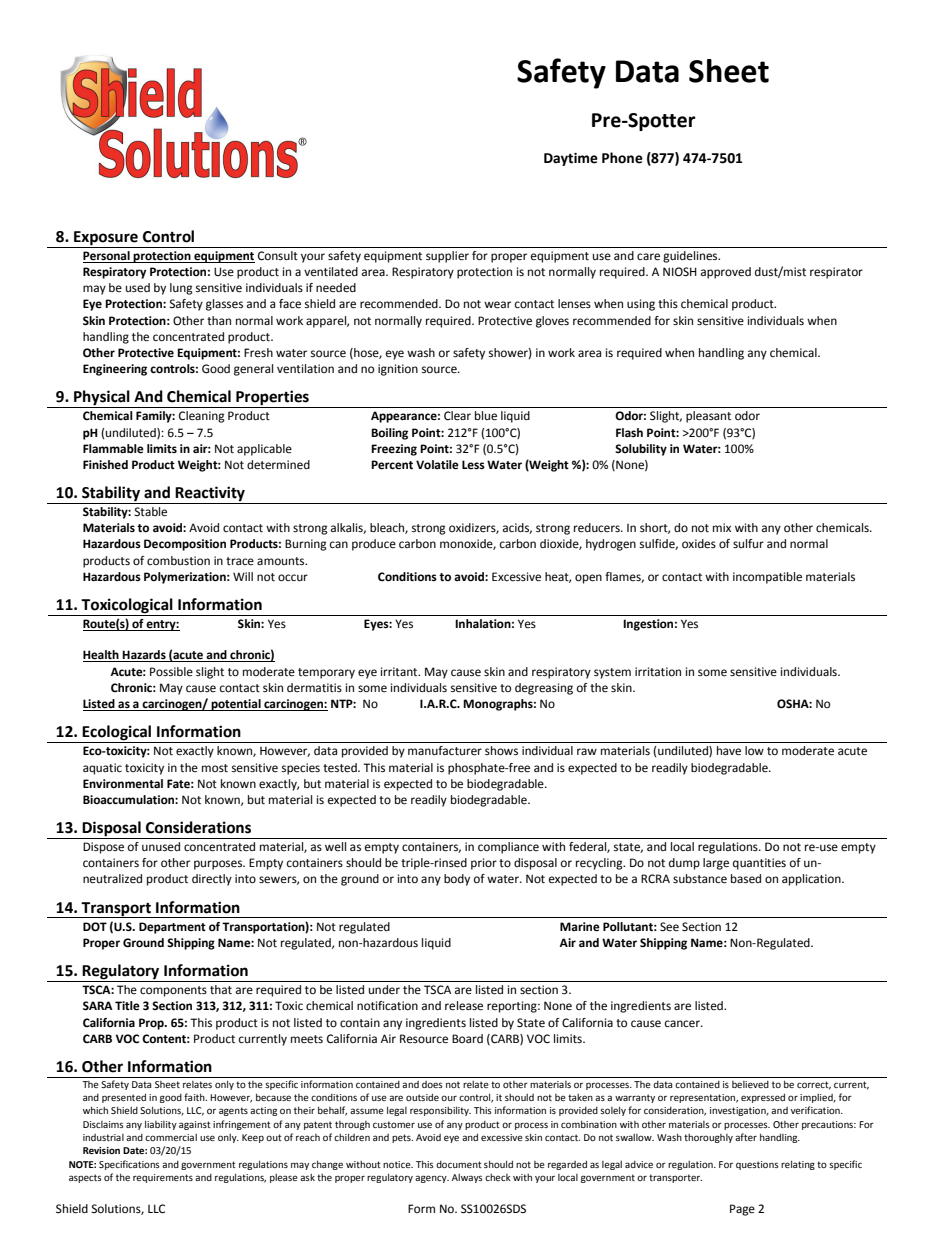 The height and width of the document is (1233, 952). What do you see at coordinates (759, 864) in the document?
I see `quantities` at bounding box center [759, 864].
